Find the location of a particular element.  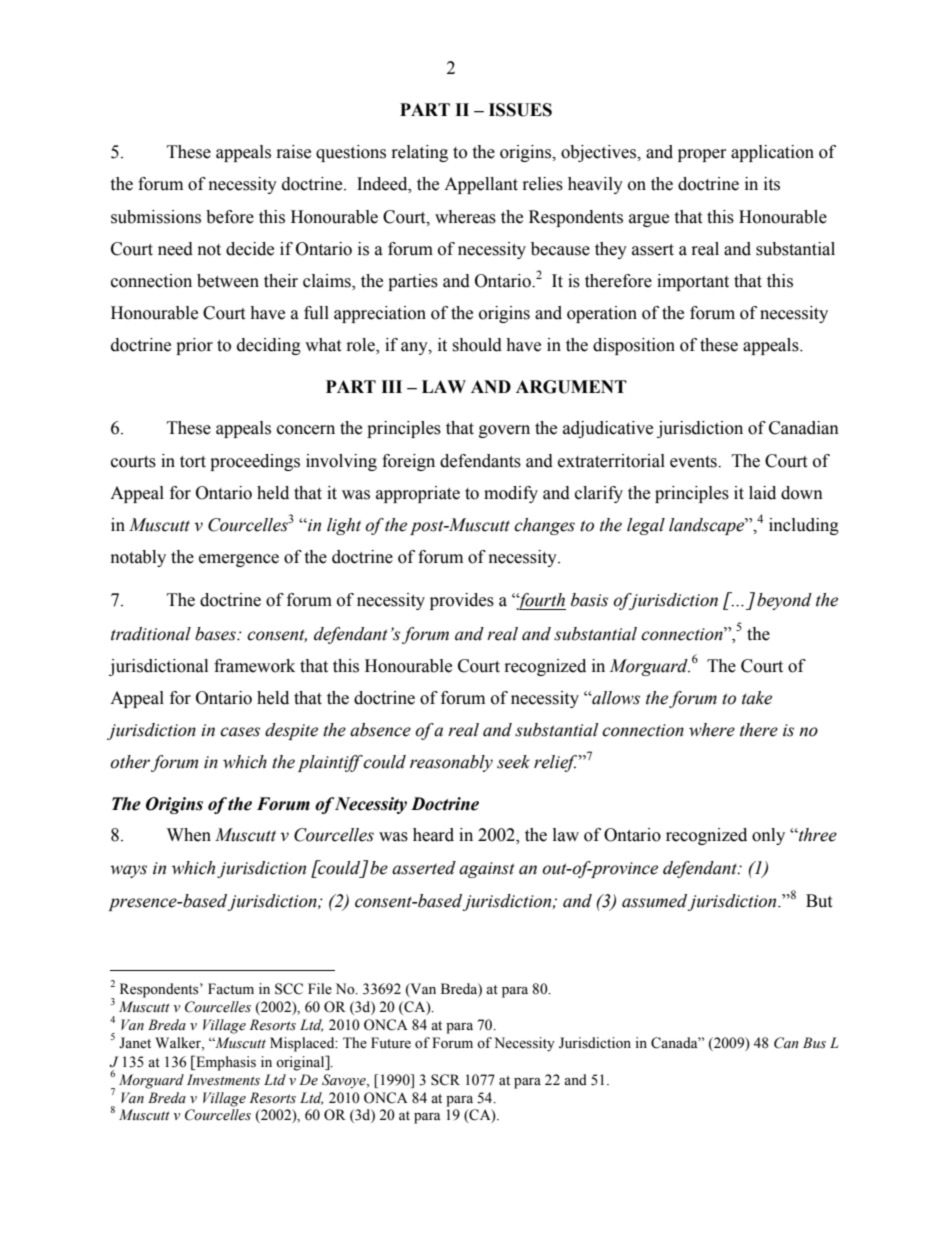

relating is located at coordinates (420, 153).
